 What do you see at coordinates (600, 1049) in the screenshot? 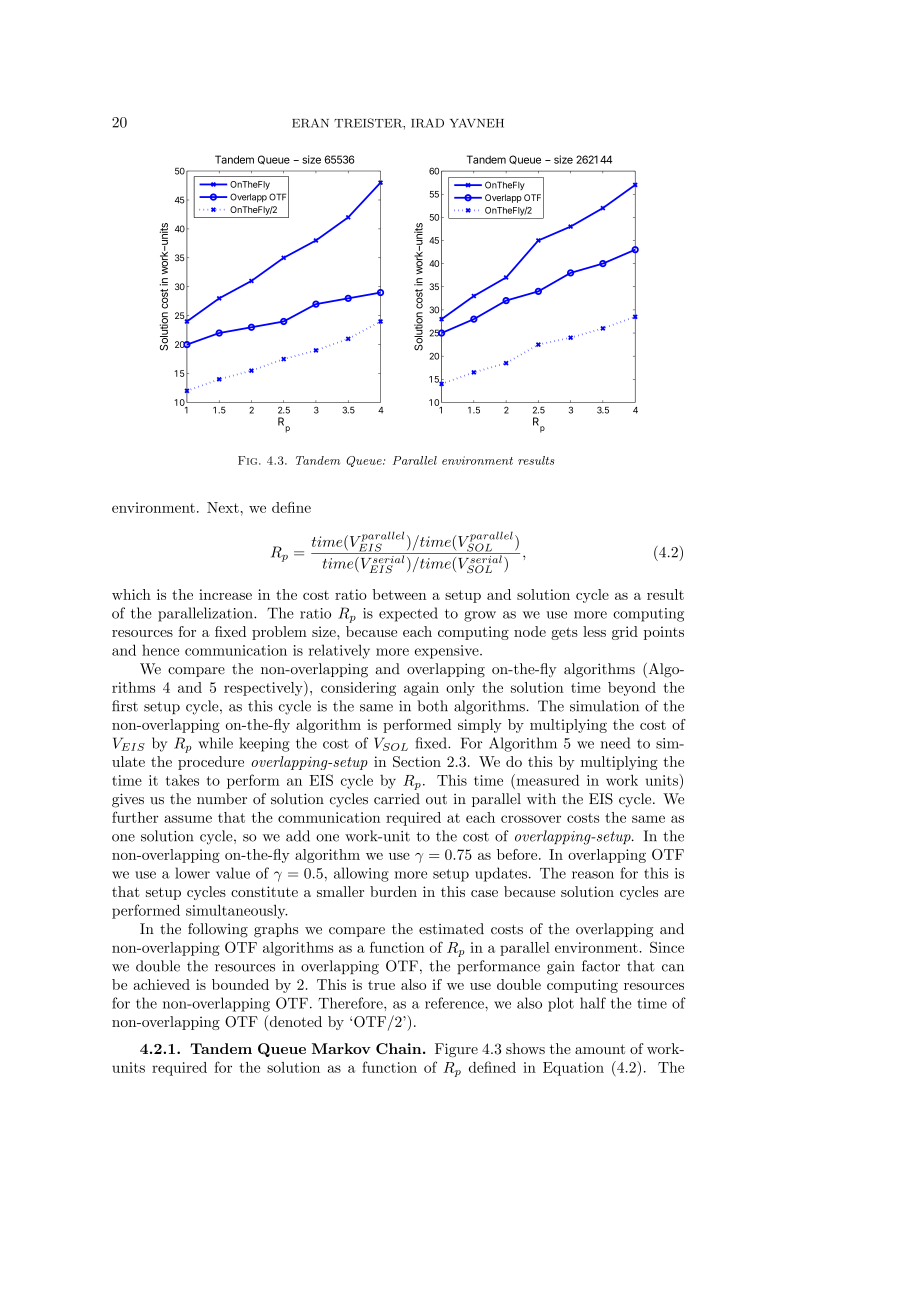
I see `amount` at bounding box center [600, 1049].
